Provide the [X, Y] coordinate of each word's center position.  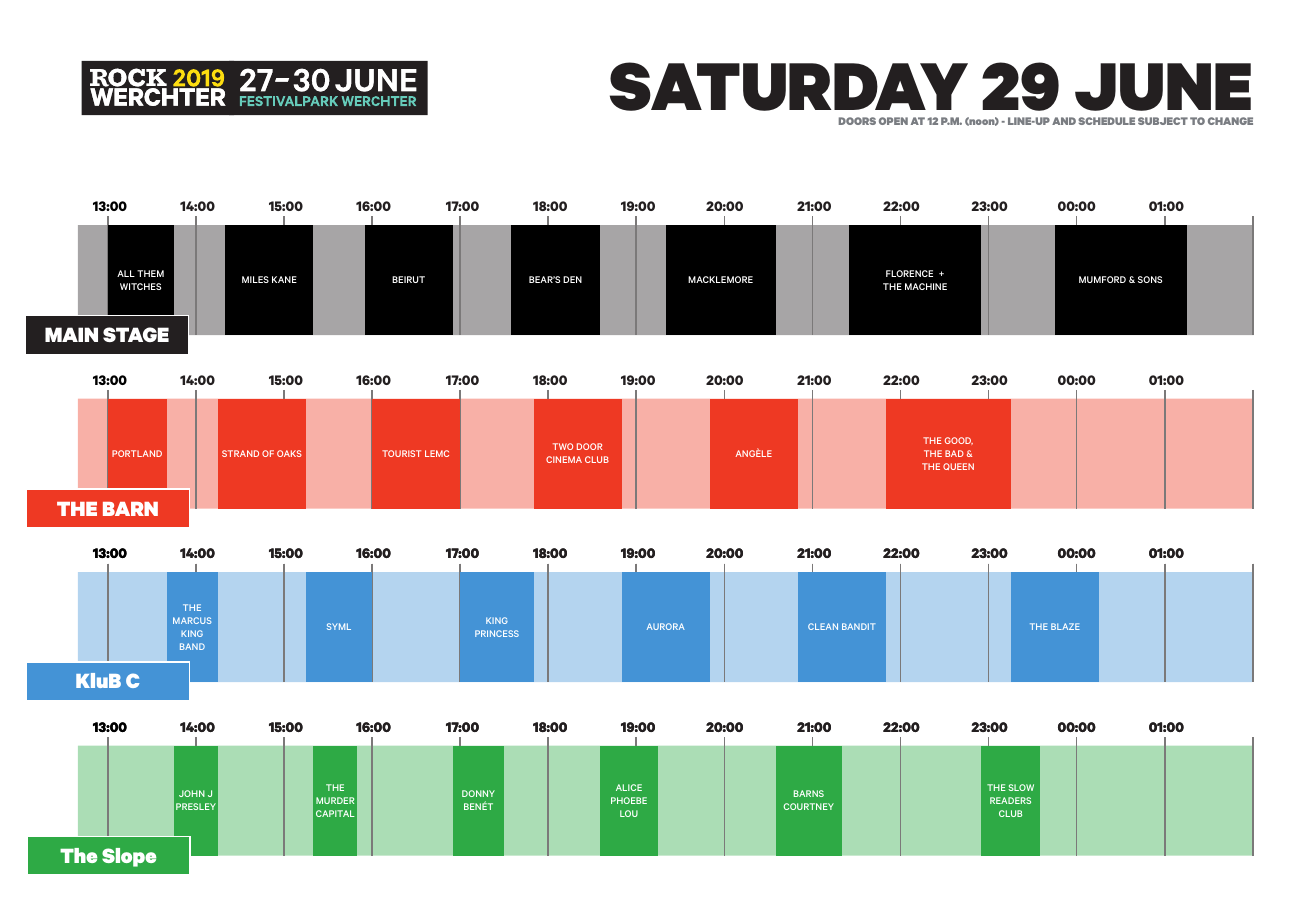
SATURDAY [789, 86]
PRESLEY [196, 806]
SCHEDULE [1106, 121]
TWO [563, 446]
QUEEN [958, 466]
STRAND [240, 453]
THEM [150, 273]
